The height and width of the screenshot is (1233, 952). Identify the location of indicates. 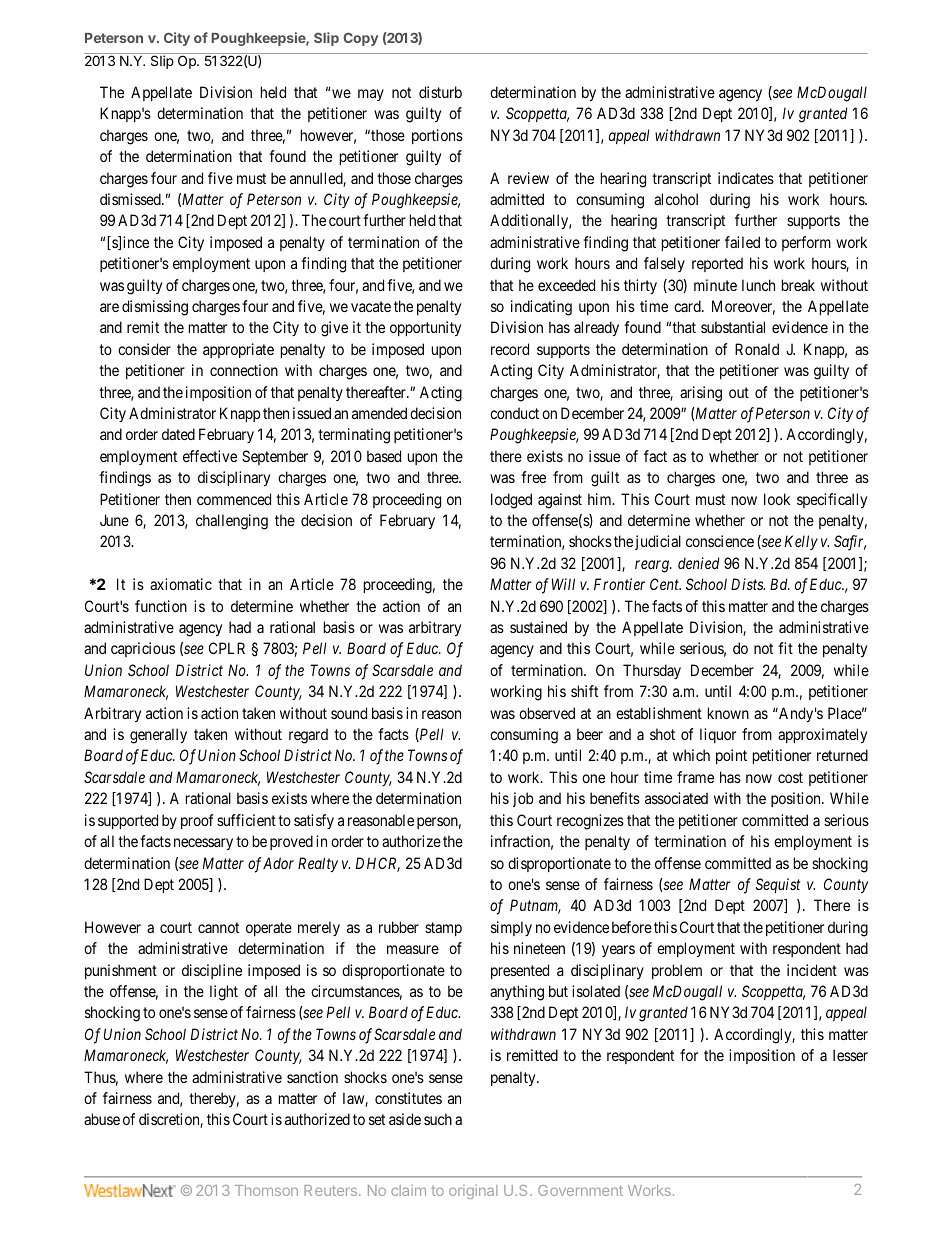
(746, 178).
